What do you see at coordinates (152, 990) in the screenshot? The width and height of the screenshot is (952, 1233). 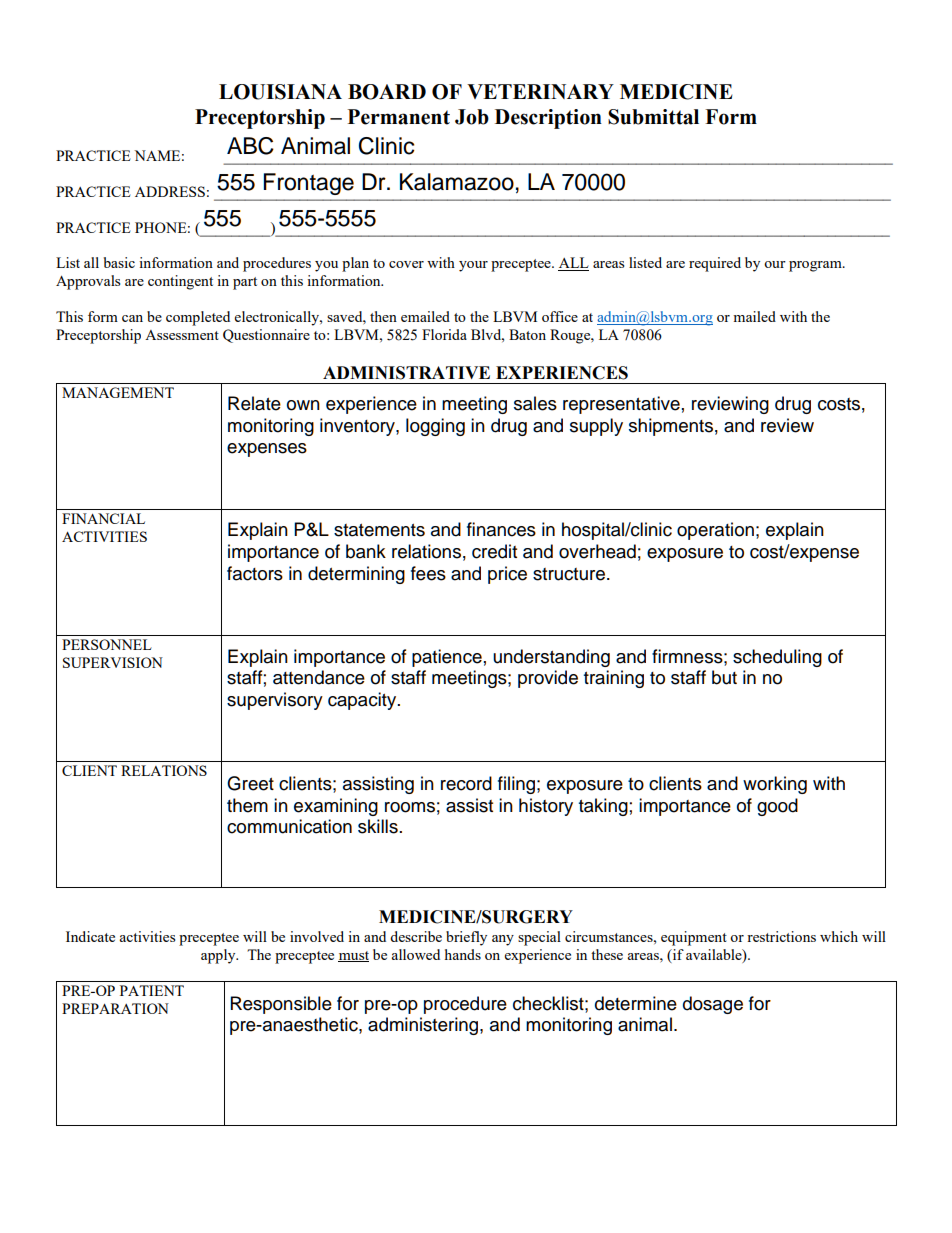 I see `PATIENT` at bounding box center [152, 990].
